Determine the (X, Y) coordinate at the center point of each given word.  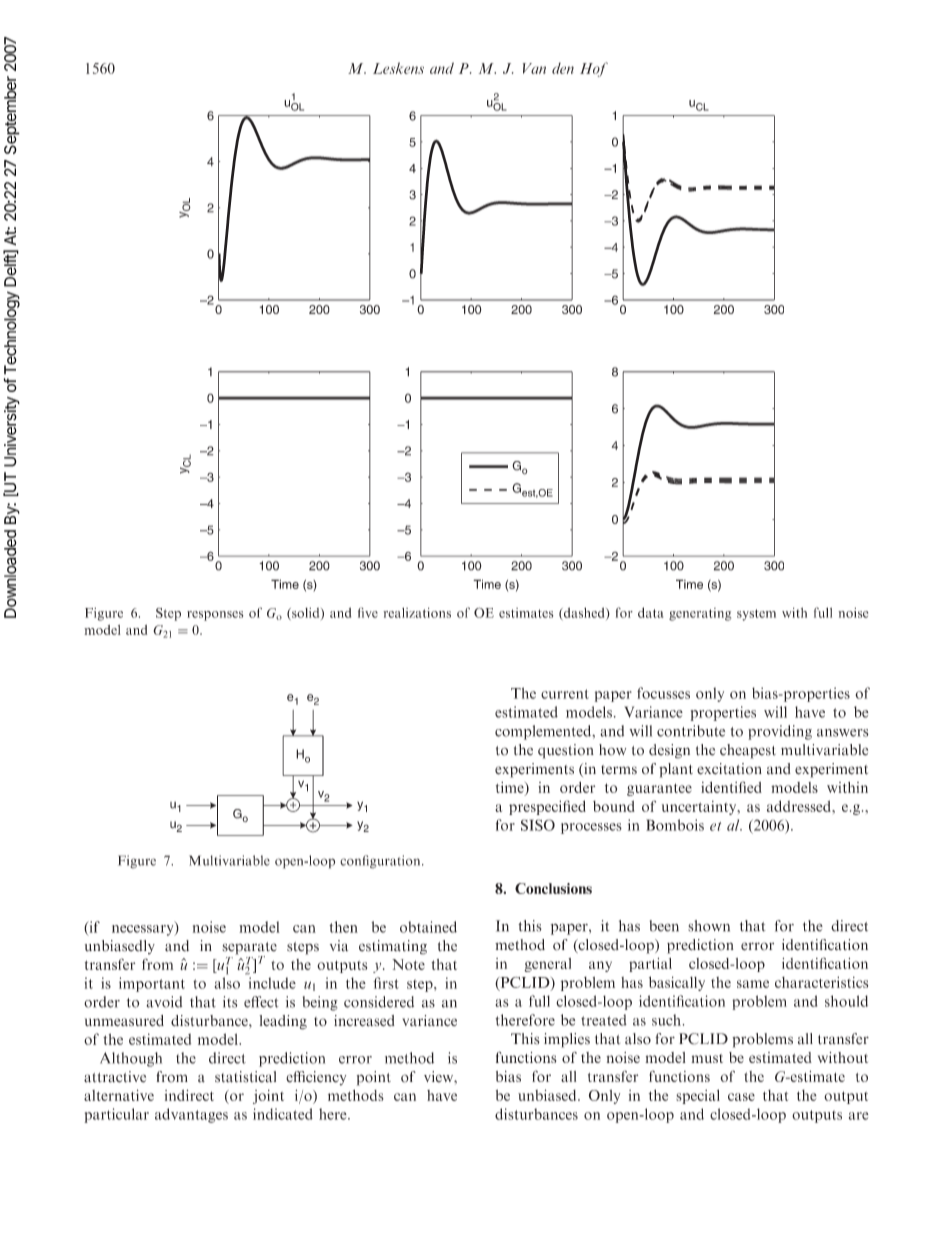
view (440, 1077)
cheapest (748, 751)
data (650, 612)
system (756, 615)
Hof (594, 69)
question (566, 751)
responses (215, 616)
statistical (245, 1077)
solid (306, 614)
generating (700, 614)
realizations (417, 613)
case (741, 1097)
